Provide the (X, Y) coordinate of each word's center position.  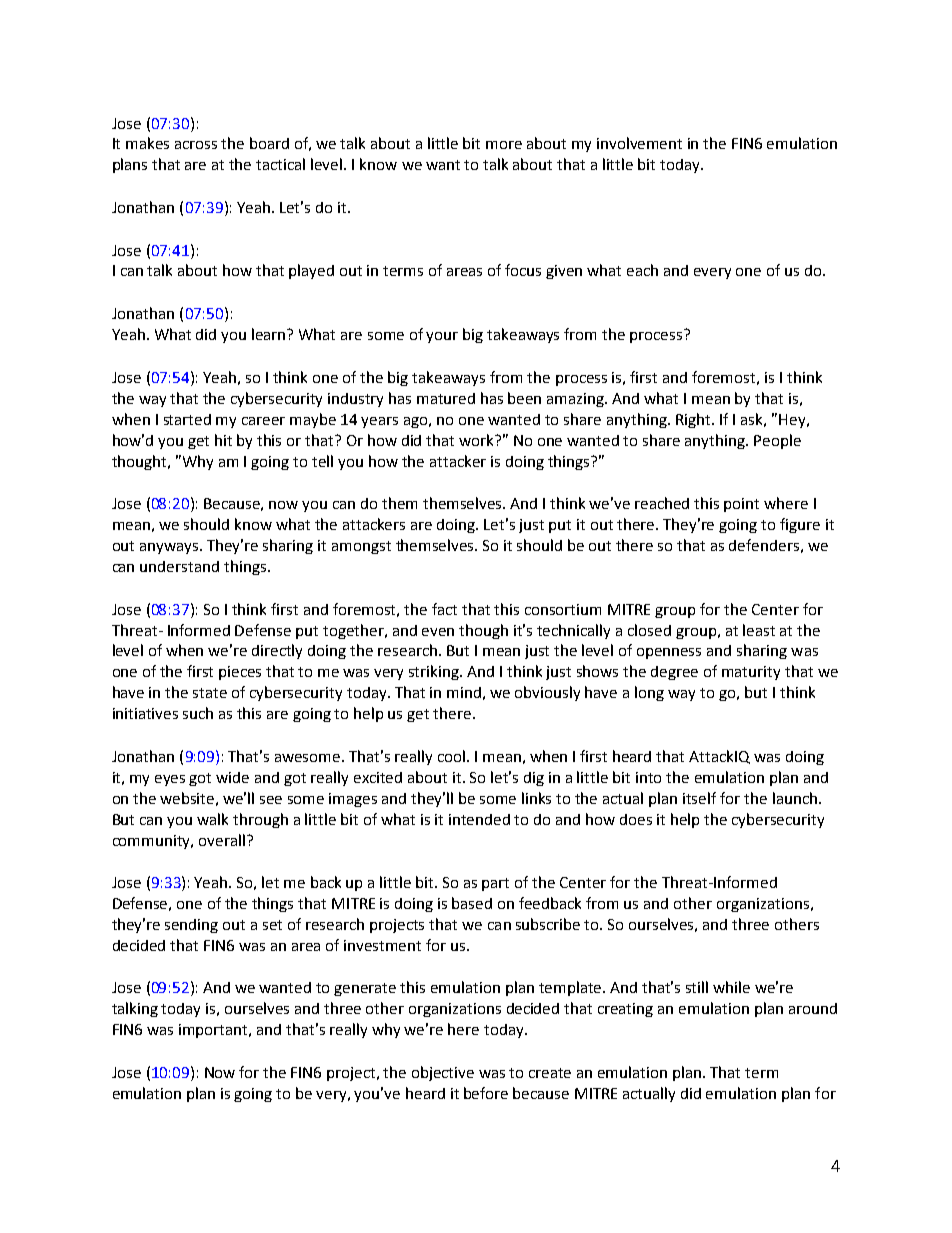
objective (443, 1073)
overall (223, 840)
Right (694, 420)
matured (446, 398)
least (759, 630)
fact (444, 609)
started (187, 419)
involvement (639, 143)
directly (277, 651)
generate (365, 989)
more (504, 145)
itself (699, 798)
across (196, 145)
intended (479, 819)
